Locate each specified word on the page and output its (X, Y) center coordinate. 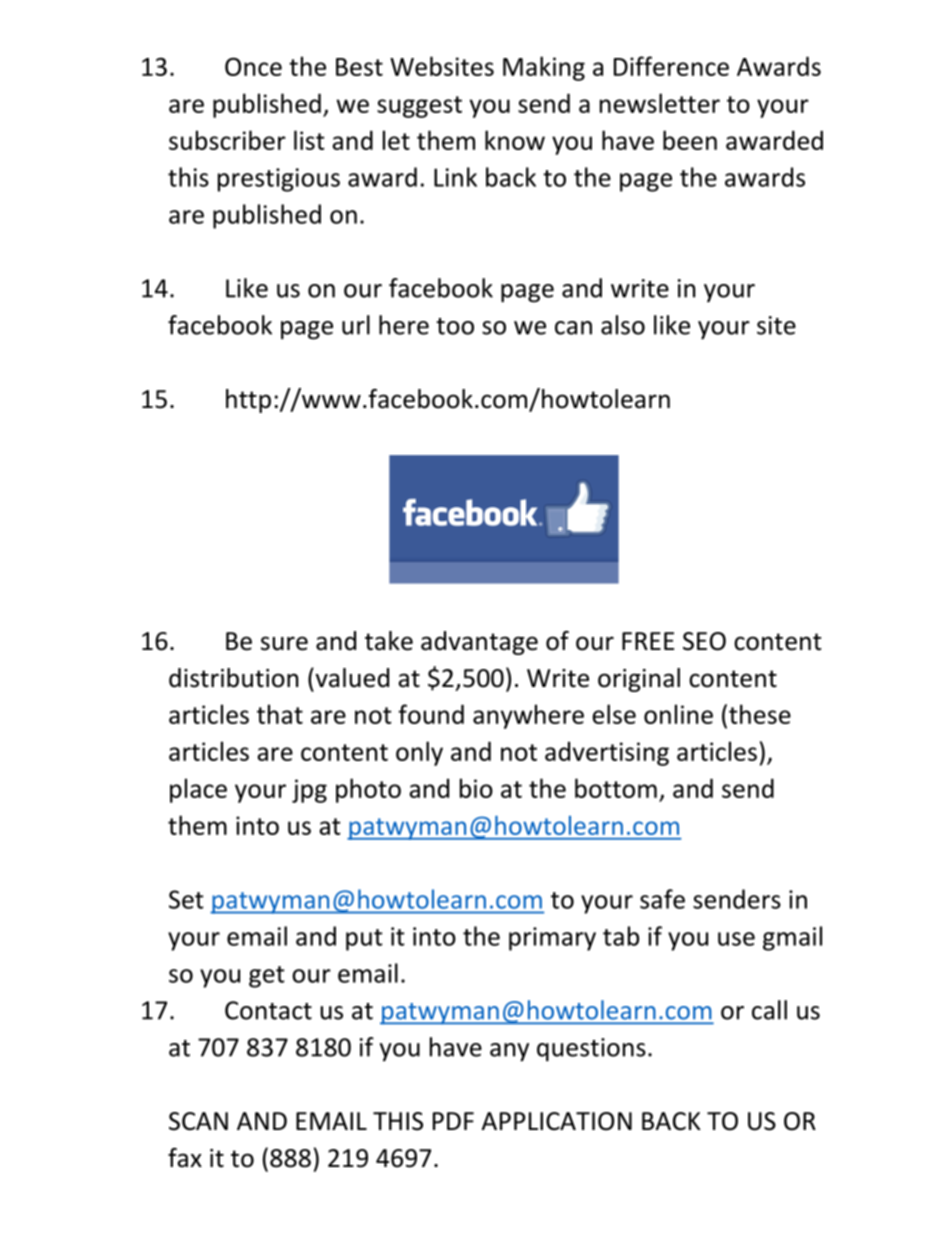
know (515, 140)
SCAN (198, 1121)
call (769, 1010)
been (690, 140)
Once (253, 66)
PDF (453, 1121)
